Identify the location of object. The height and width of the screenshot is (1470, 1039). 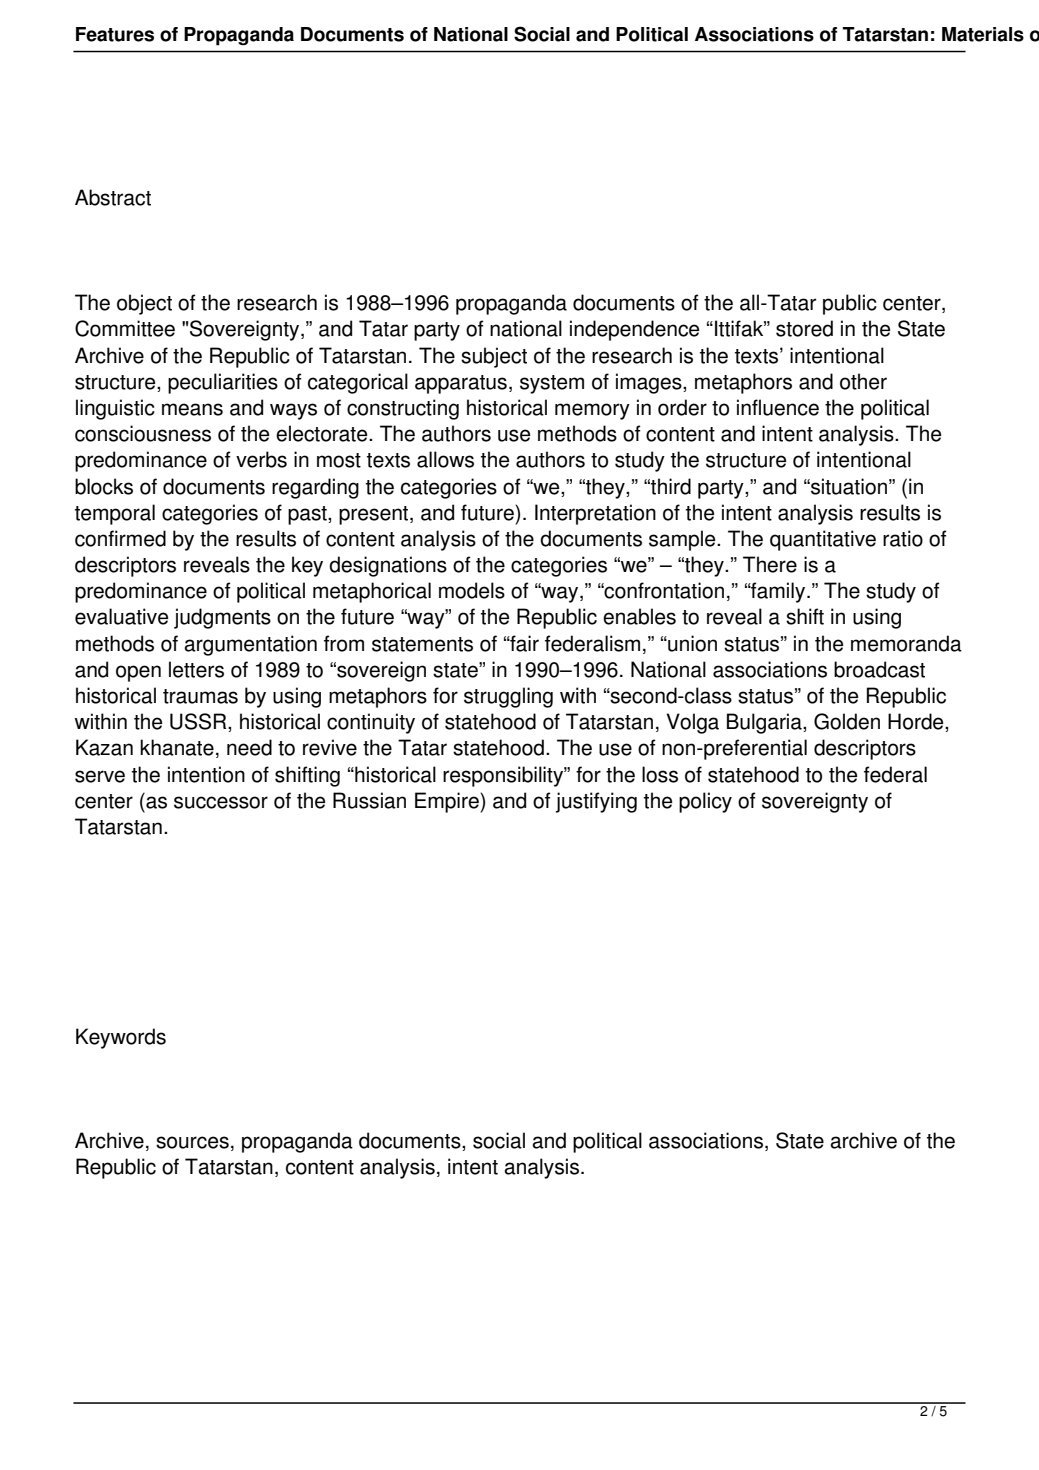
(144, 304).
